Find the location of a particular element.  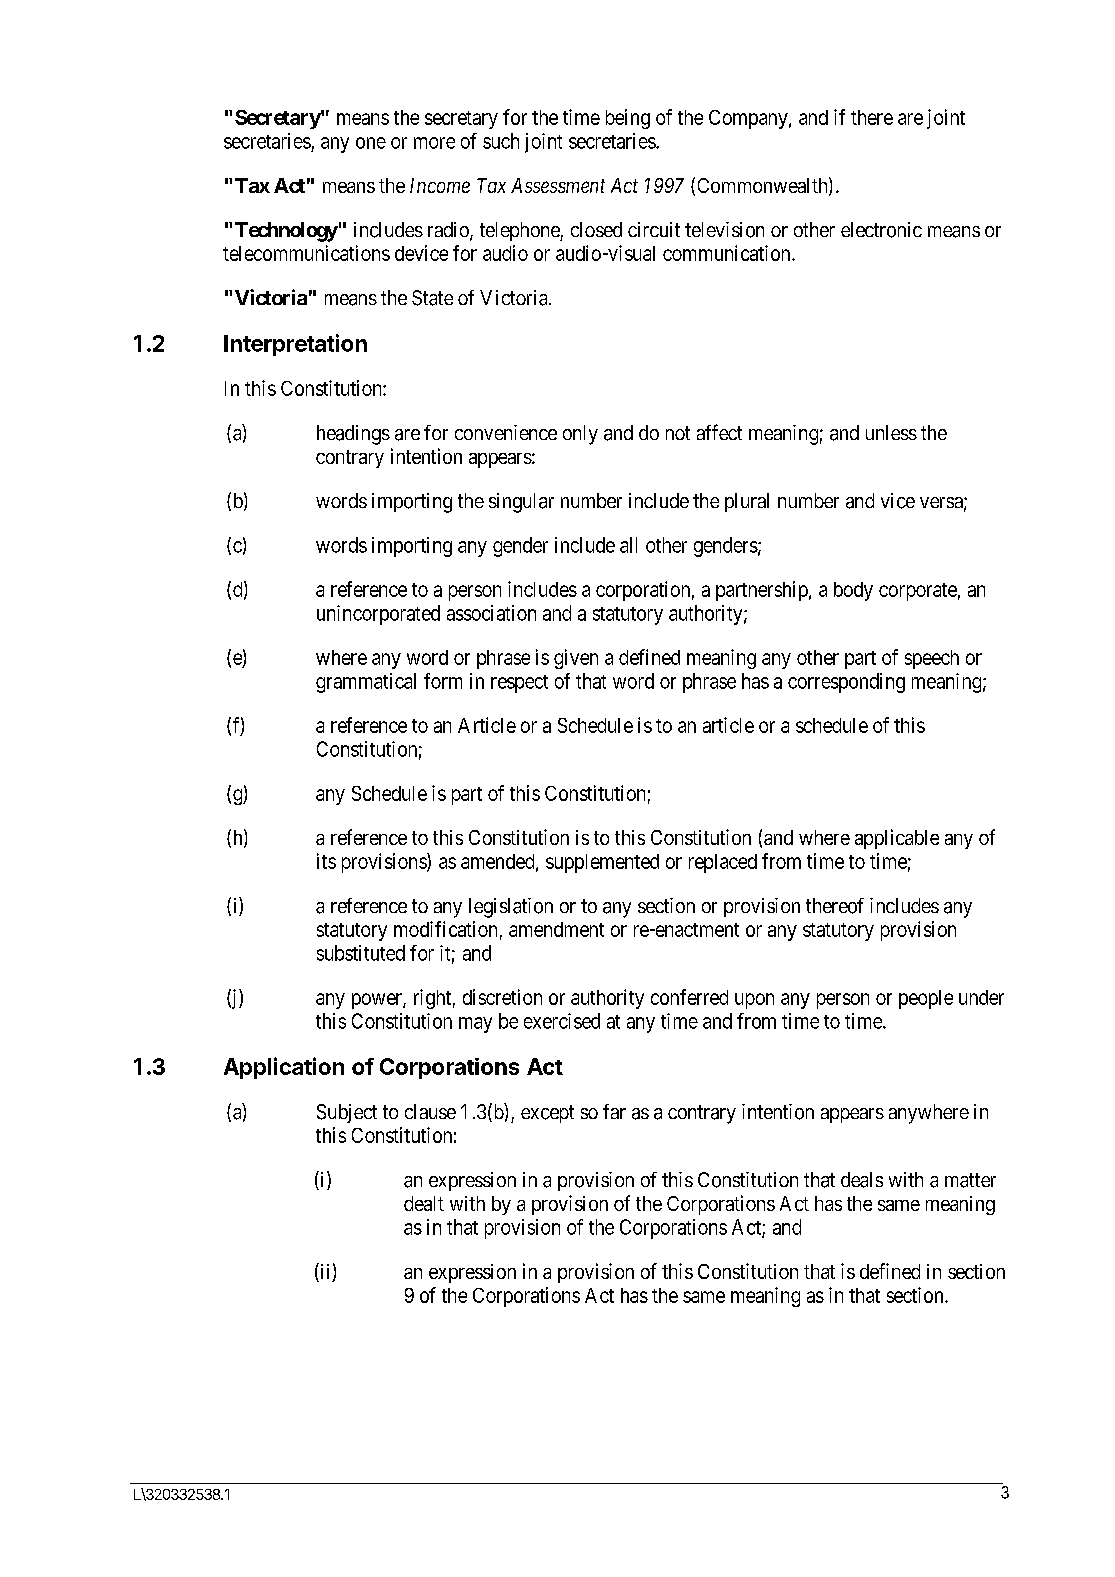

grammatical is located at coordinates (366, 683).
